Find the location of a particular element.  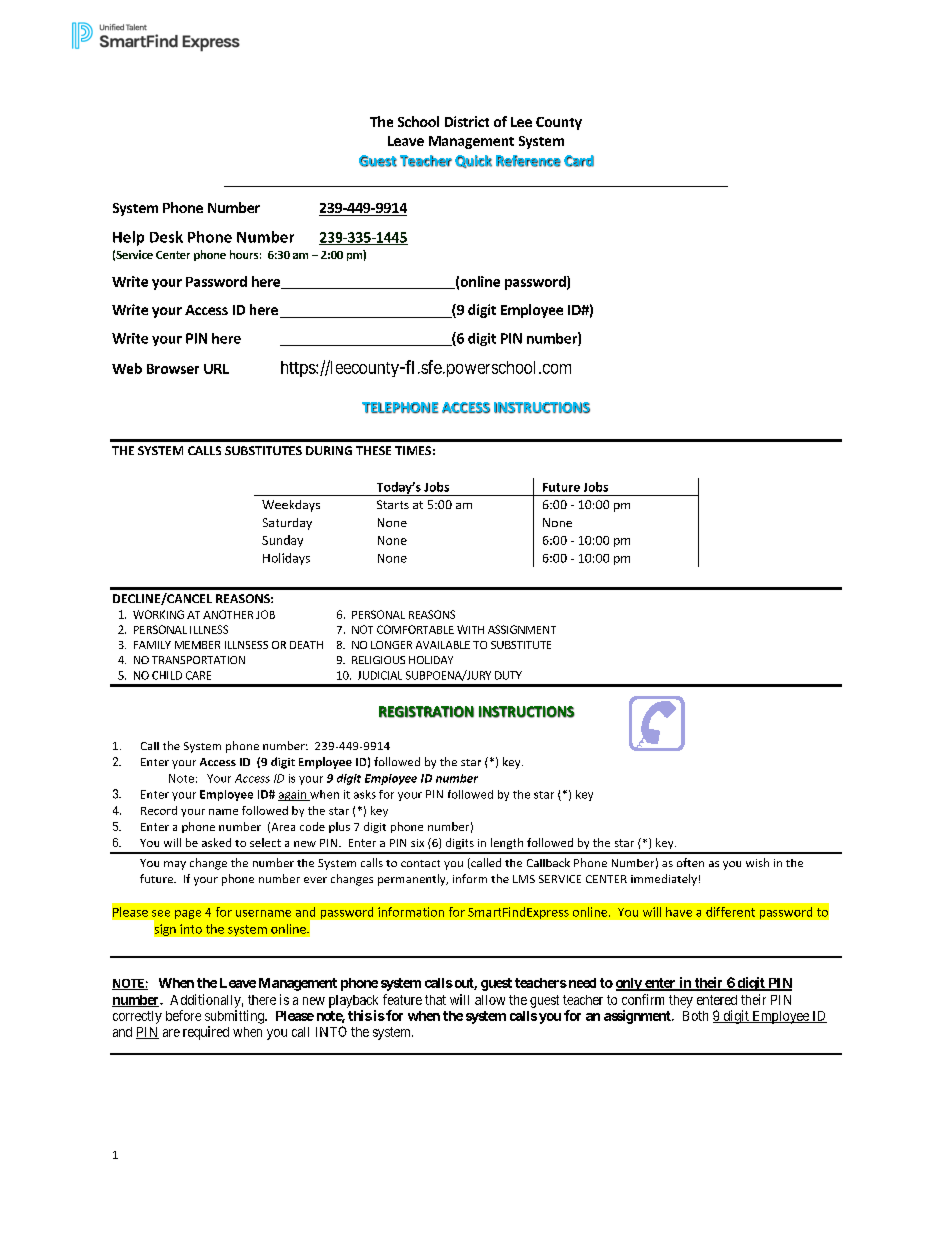

Quick is located at coordinates (473, 161).
